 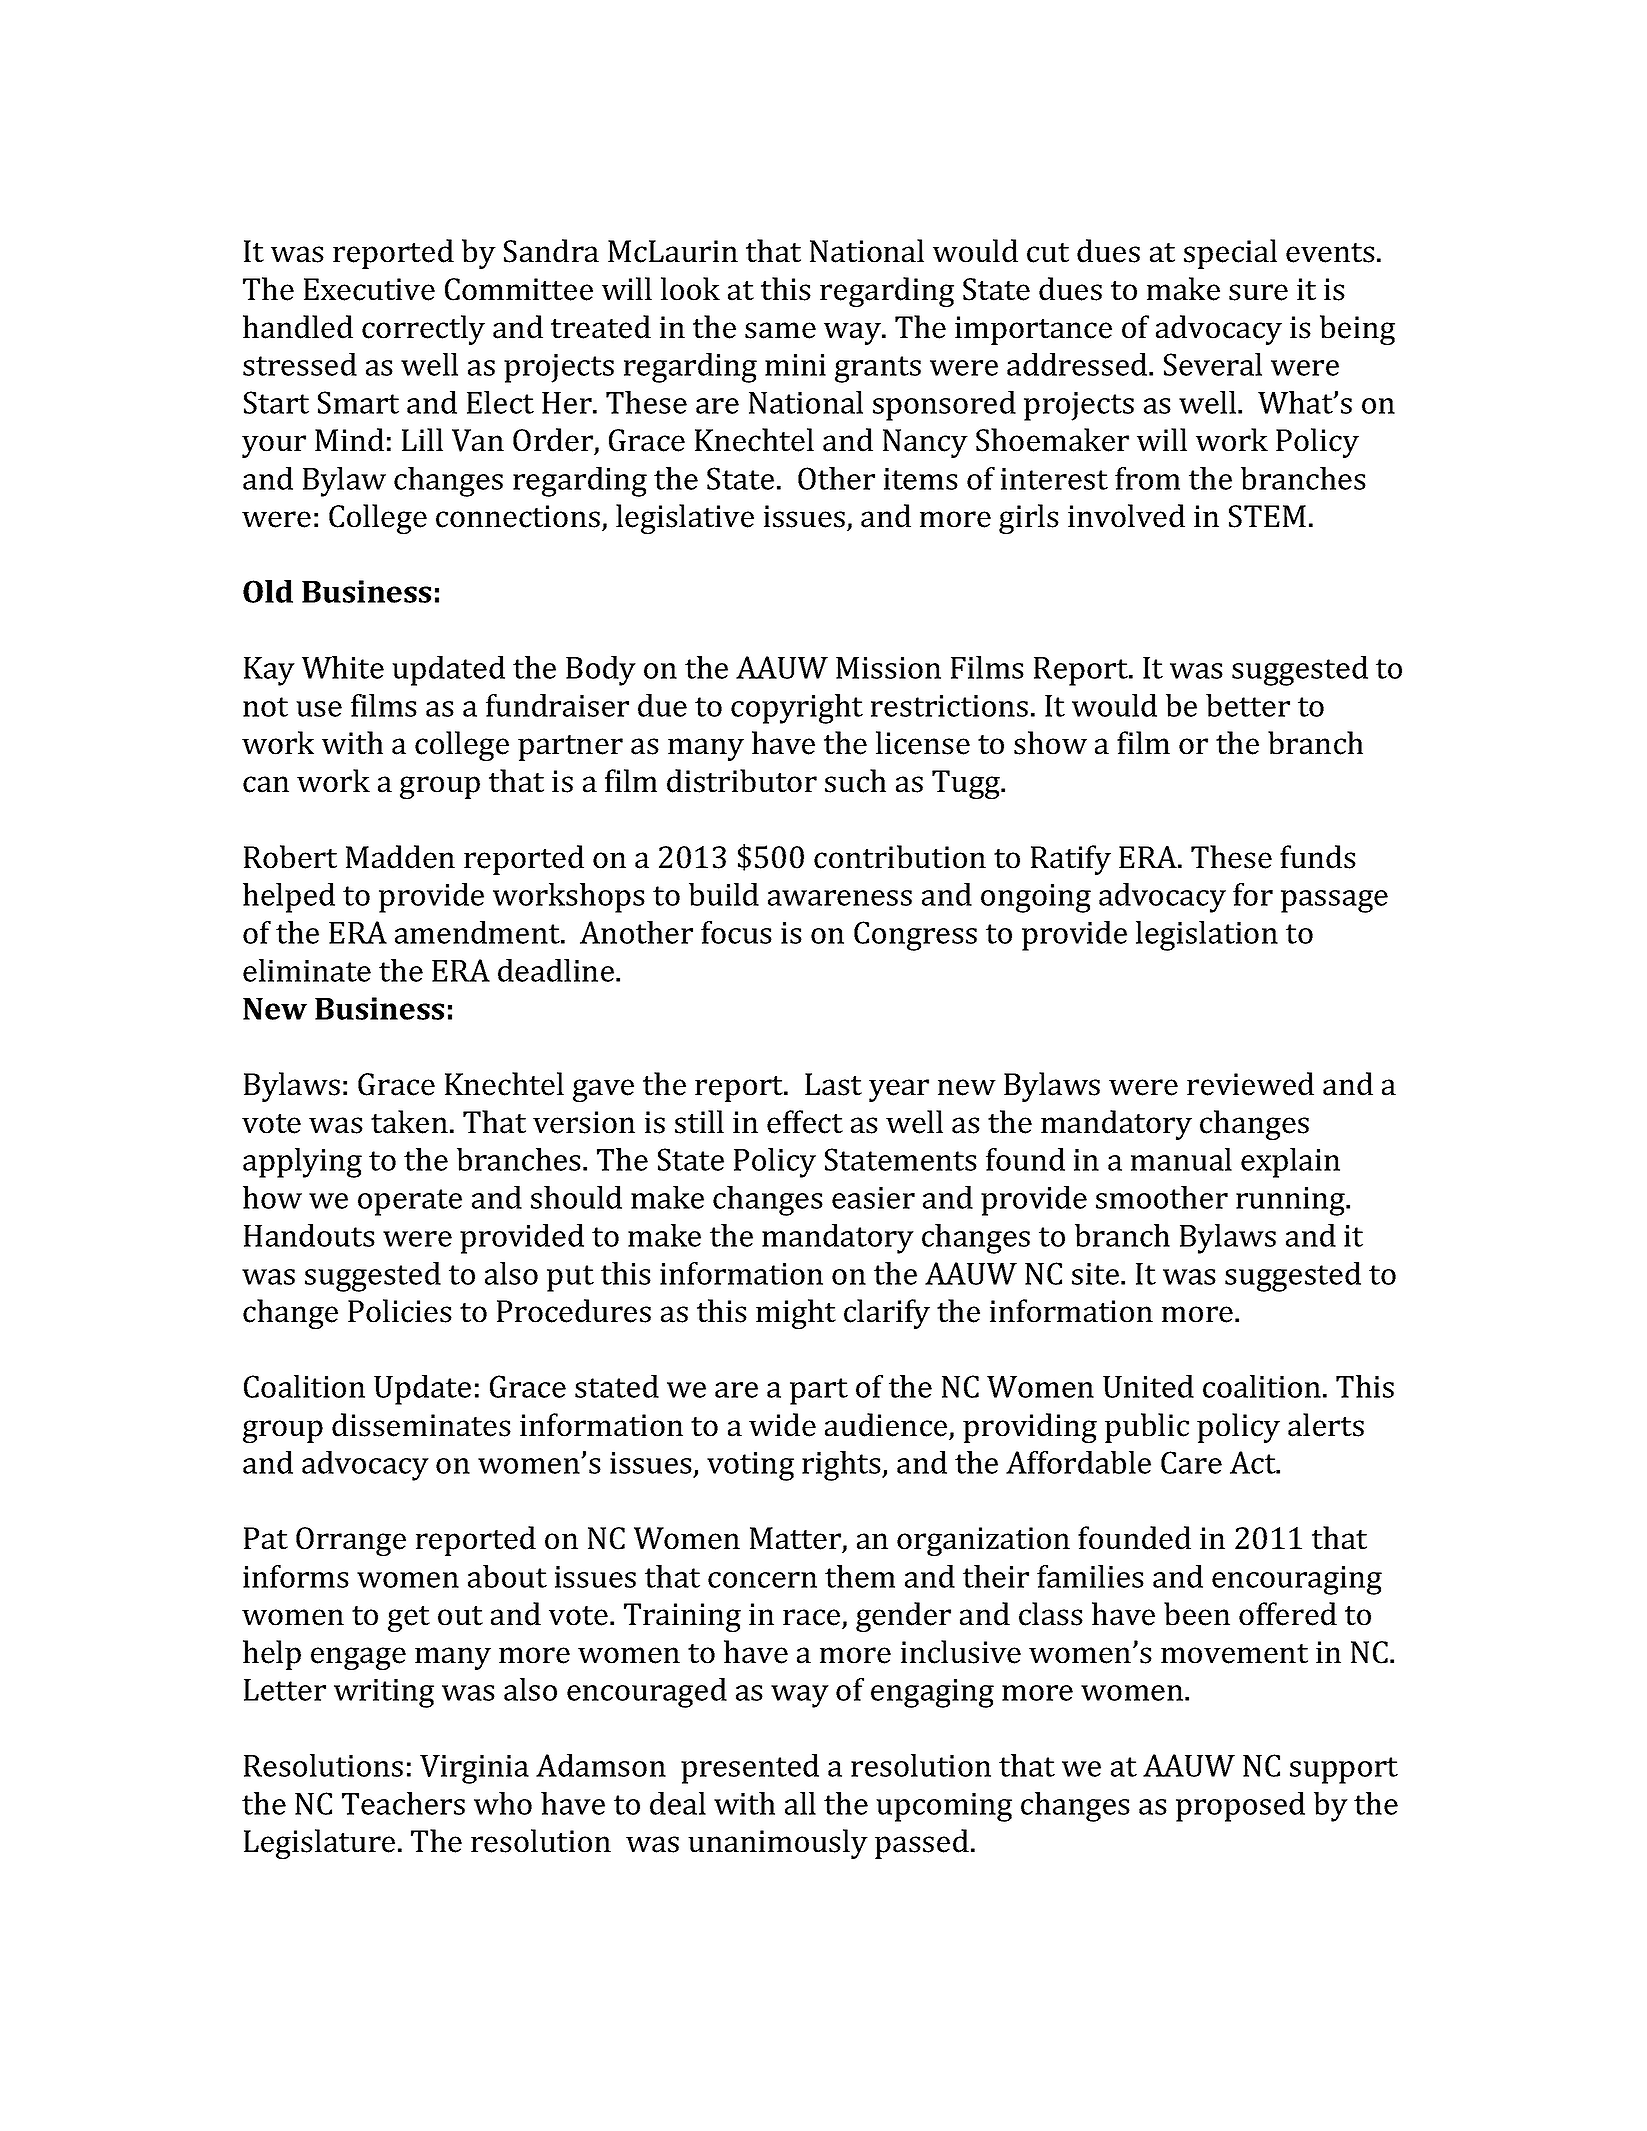 What do you see at coordinates (1258, 292) in the document?
I see `sure` at bounding box center [1258, 292].
